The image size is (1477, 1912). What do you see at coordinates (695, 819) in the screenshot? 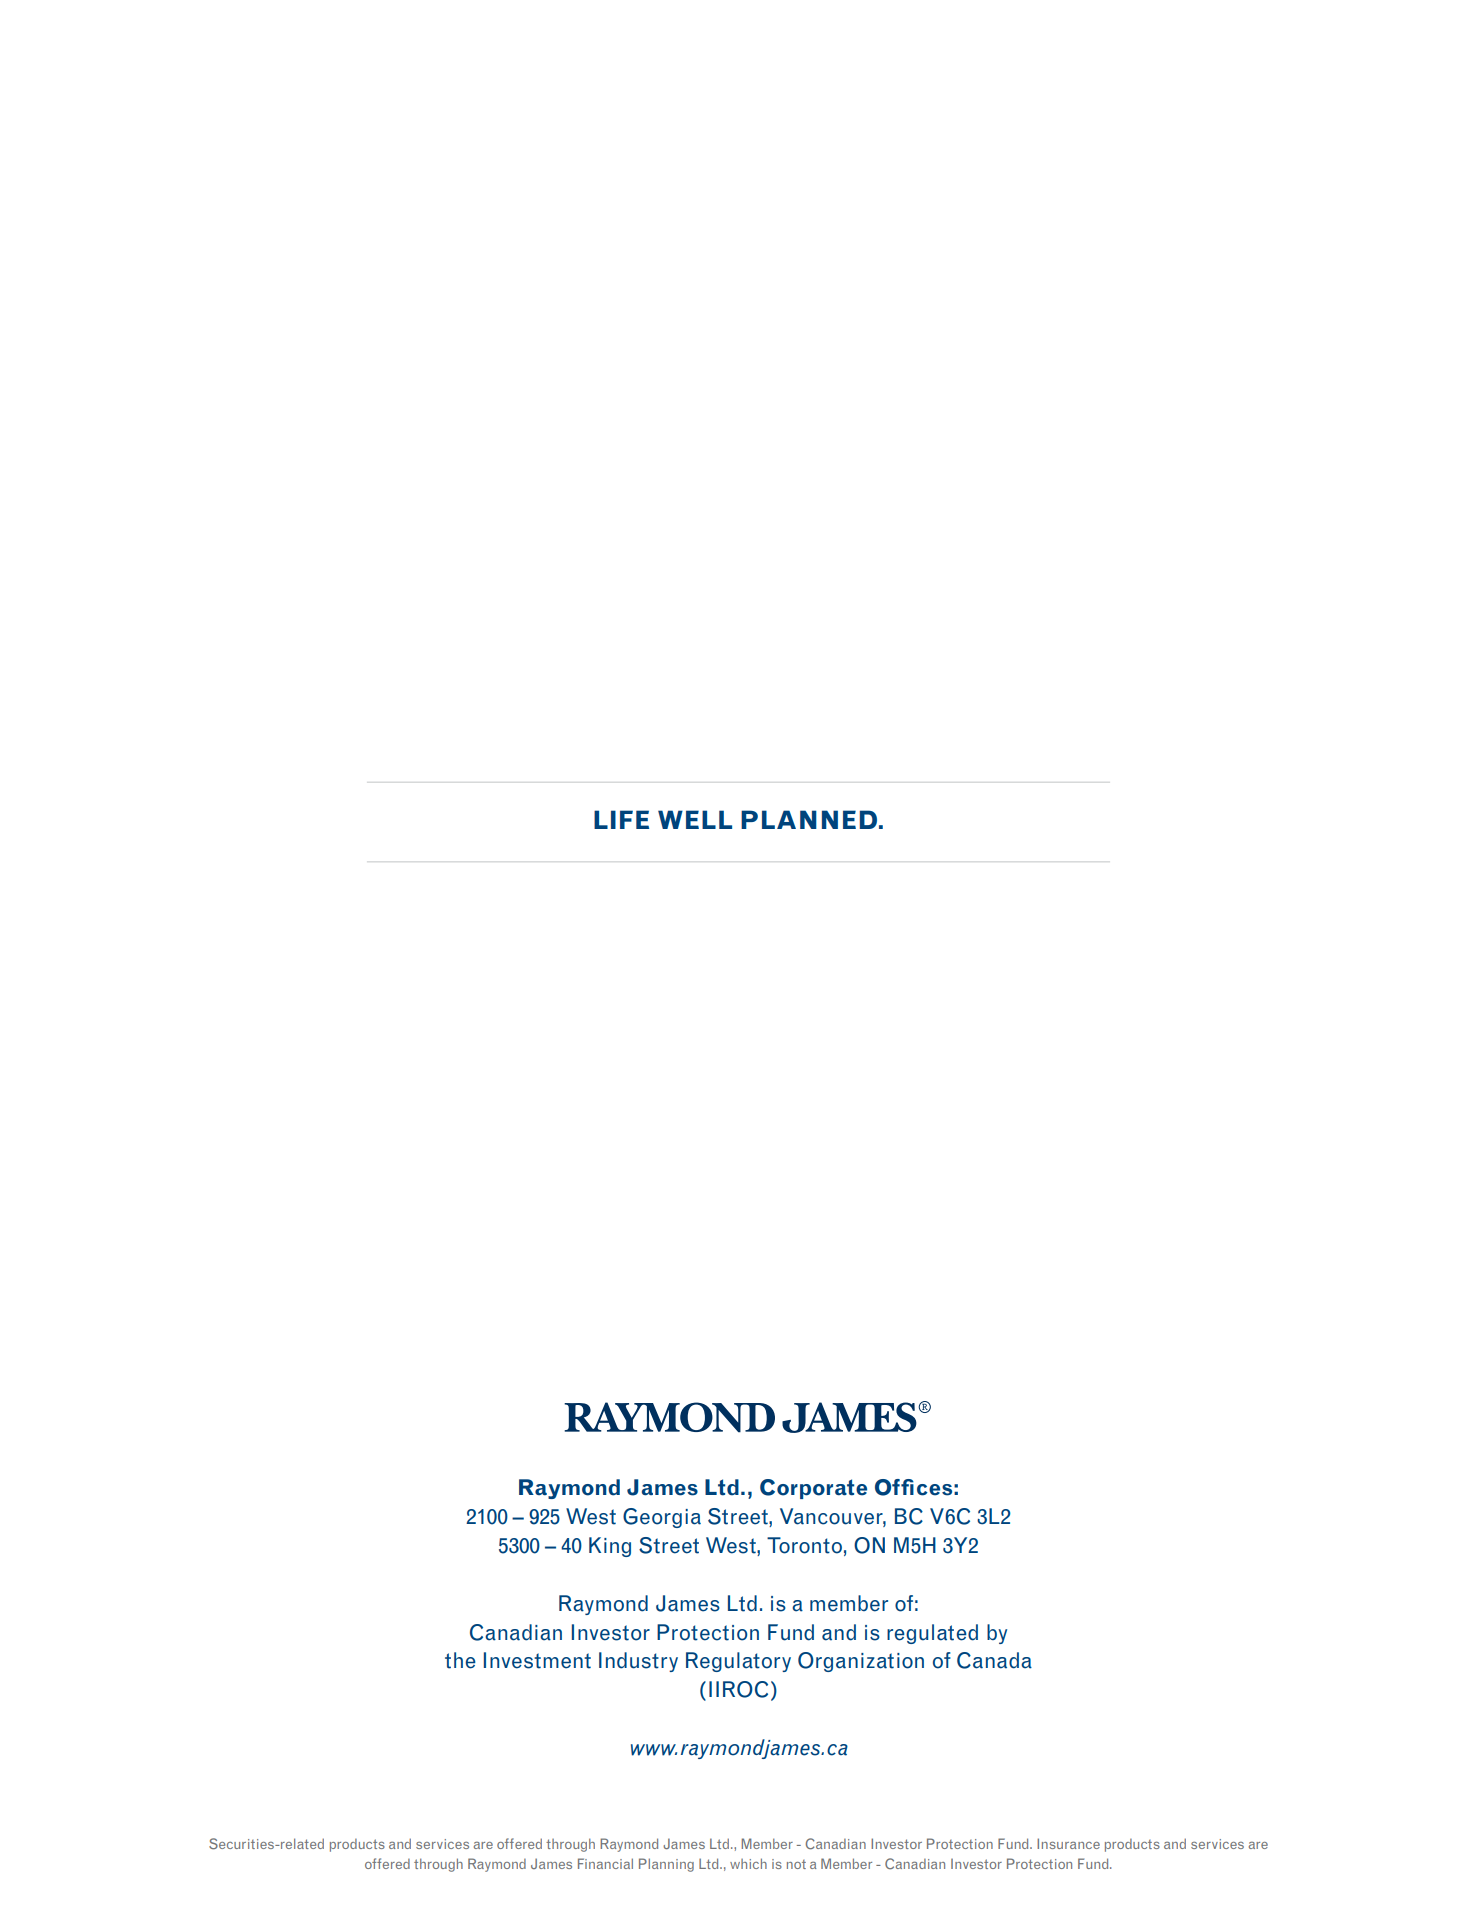
I see `Well` at bounding box center [695, 819].
